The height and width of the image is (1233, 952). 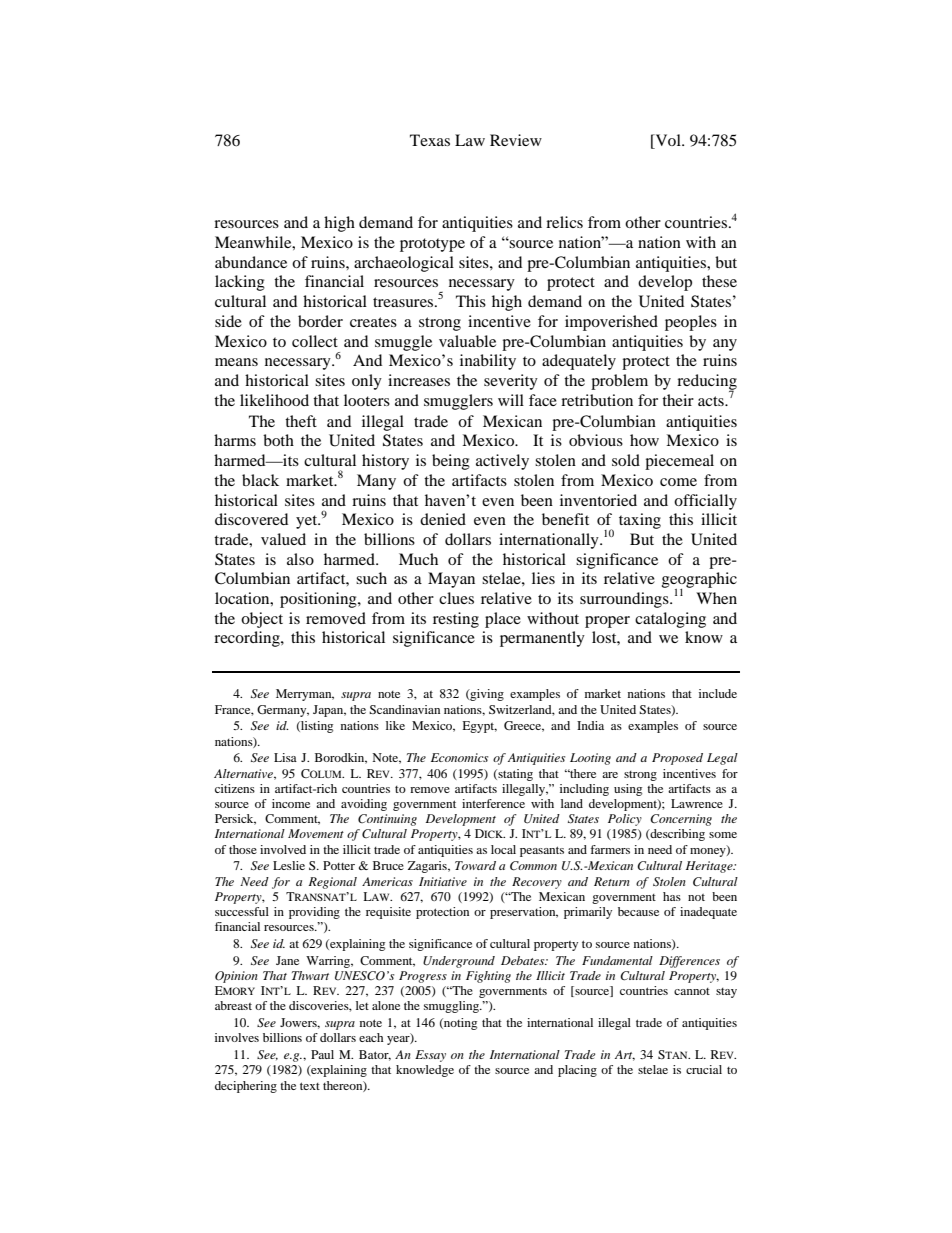 I want to click on inability, so click(x=488, y=362).
